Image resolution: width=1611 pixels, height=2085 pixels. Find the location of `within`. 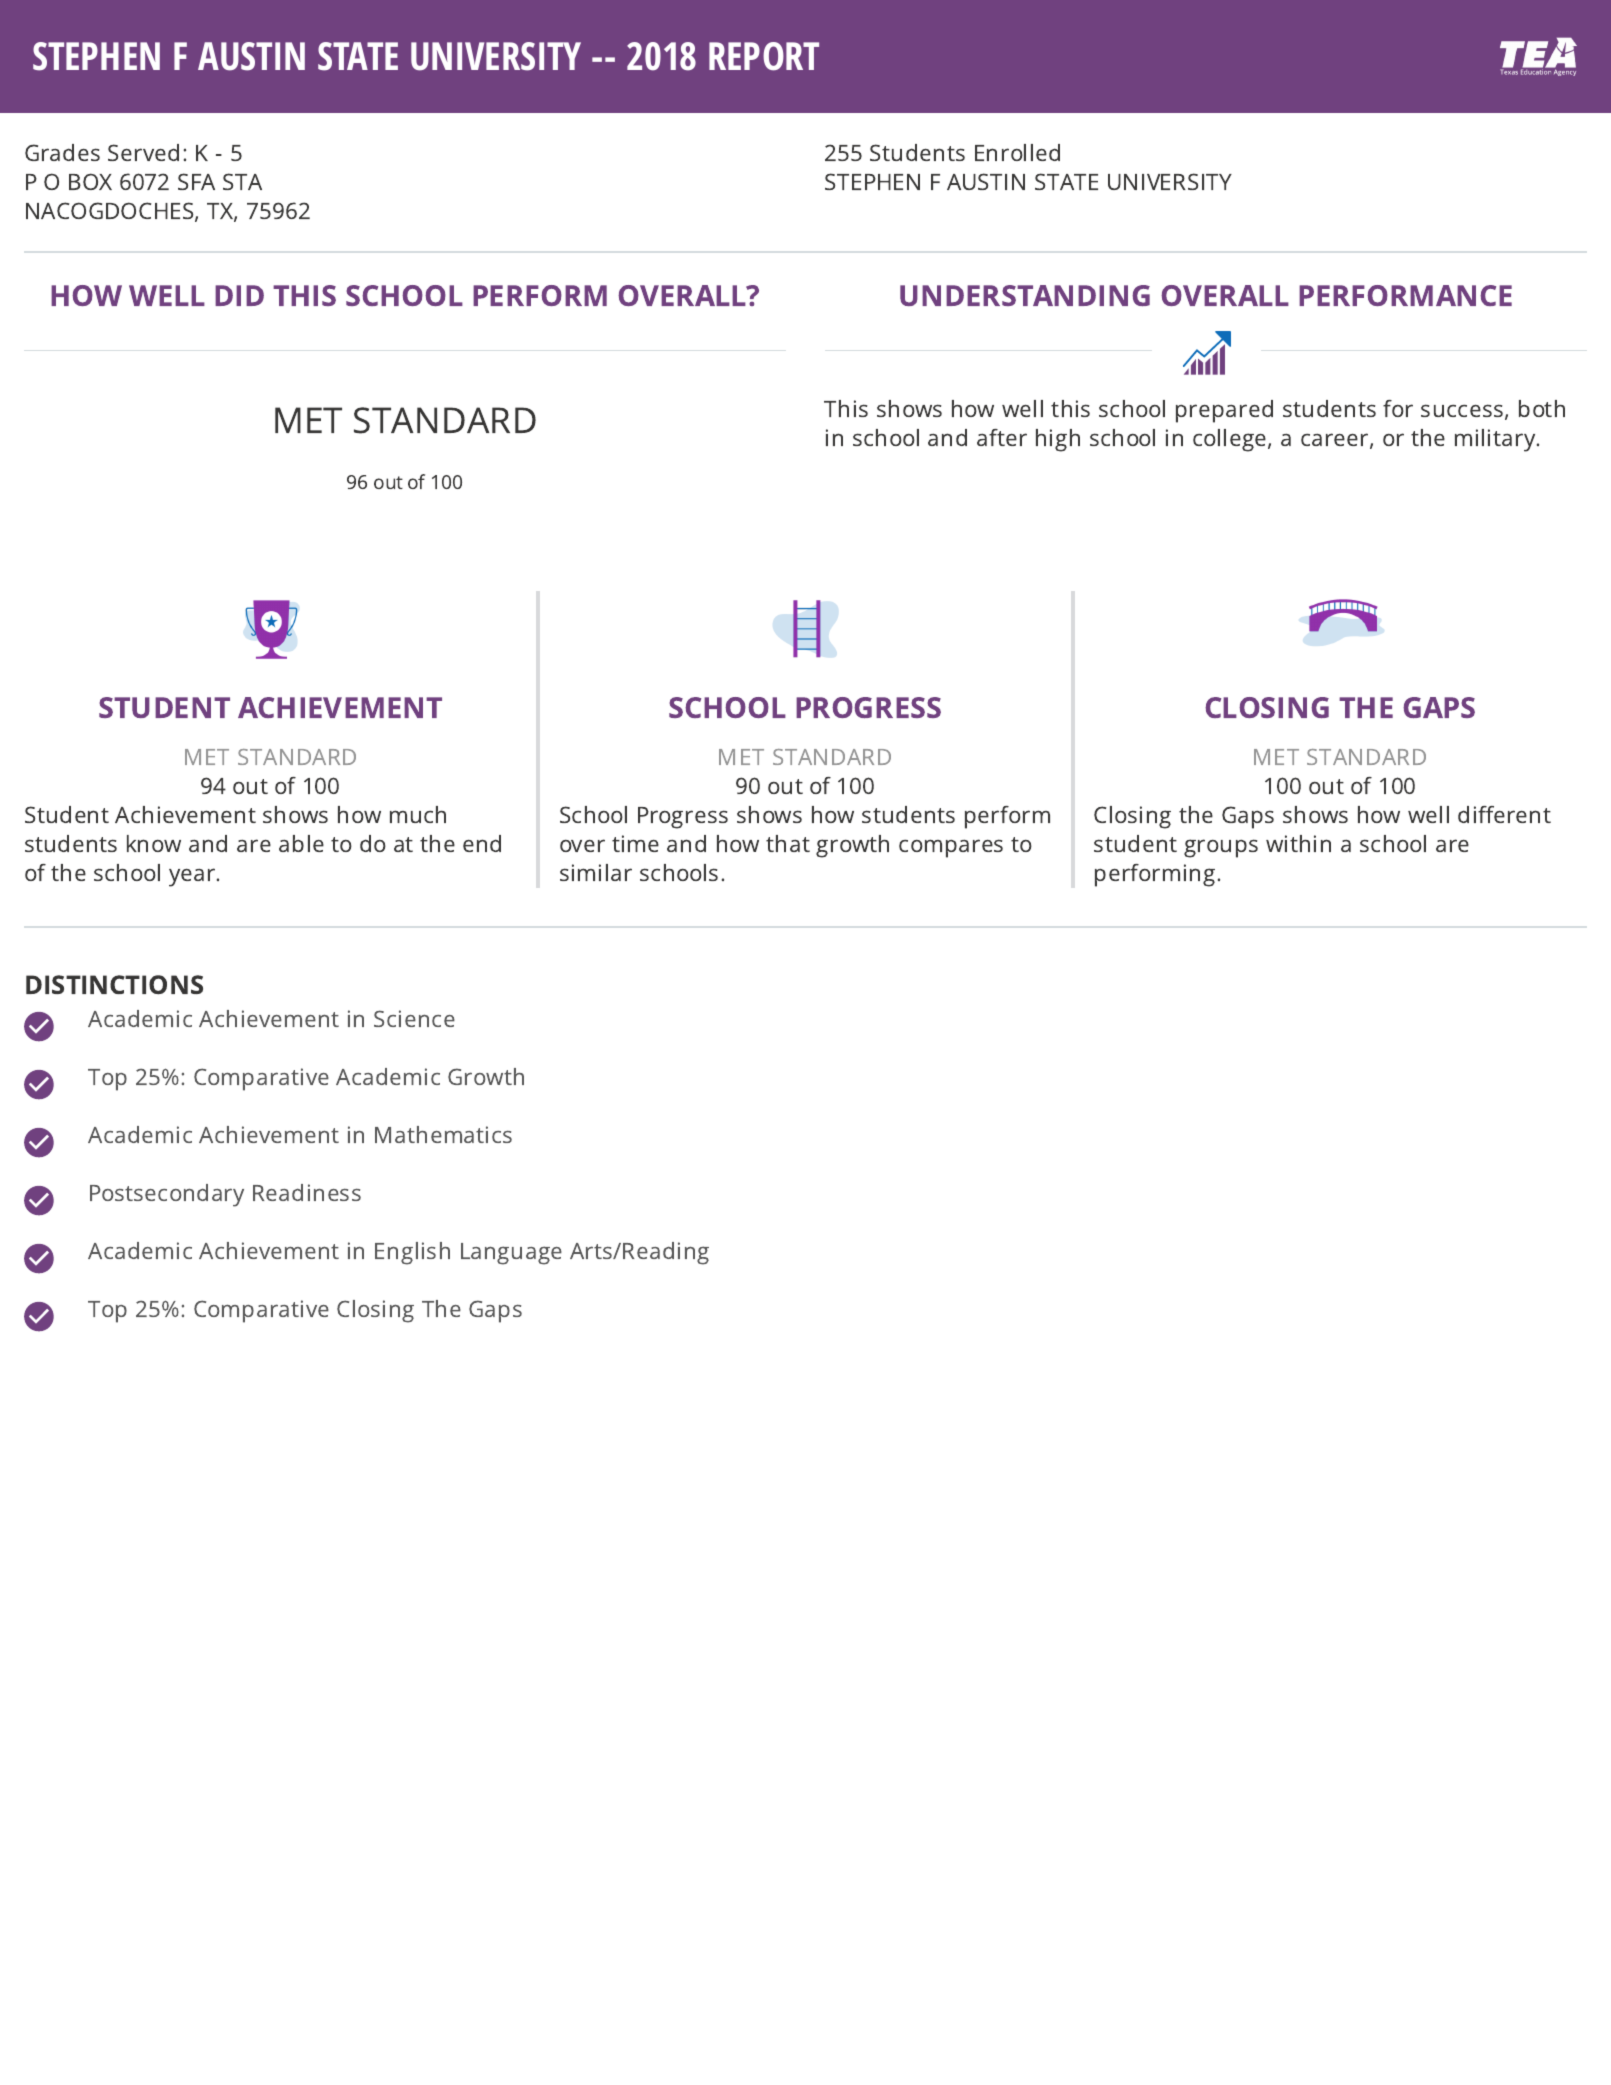

within is located at coordinates (1298, 843).
